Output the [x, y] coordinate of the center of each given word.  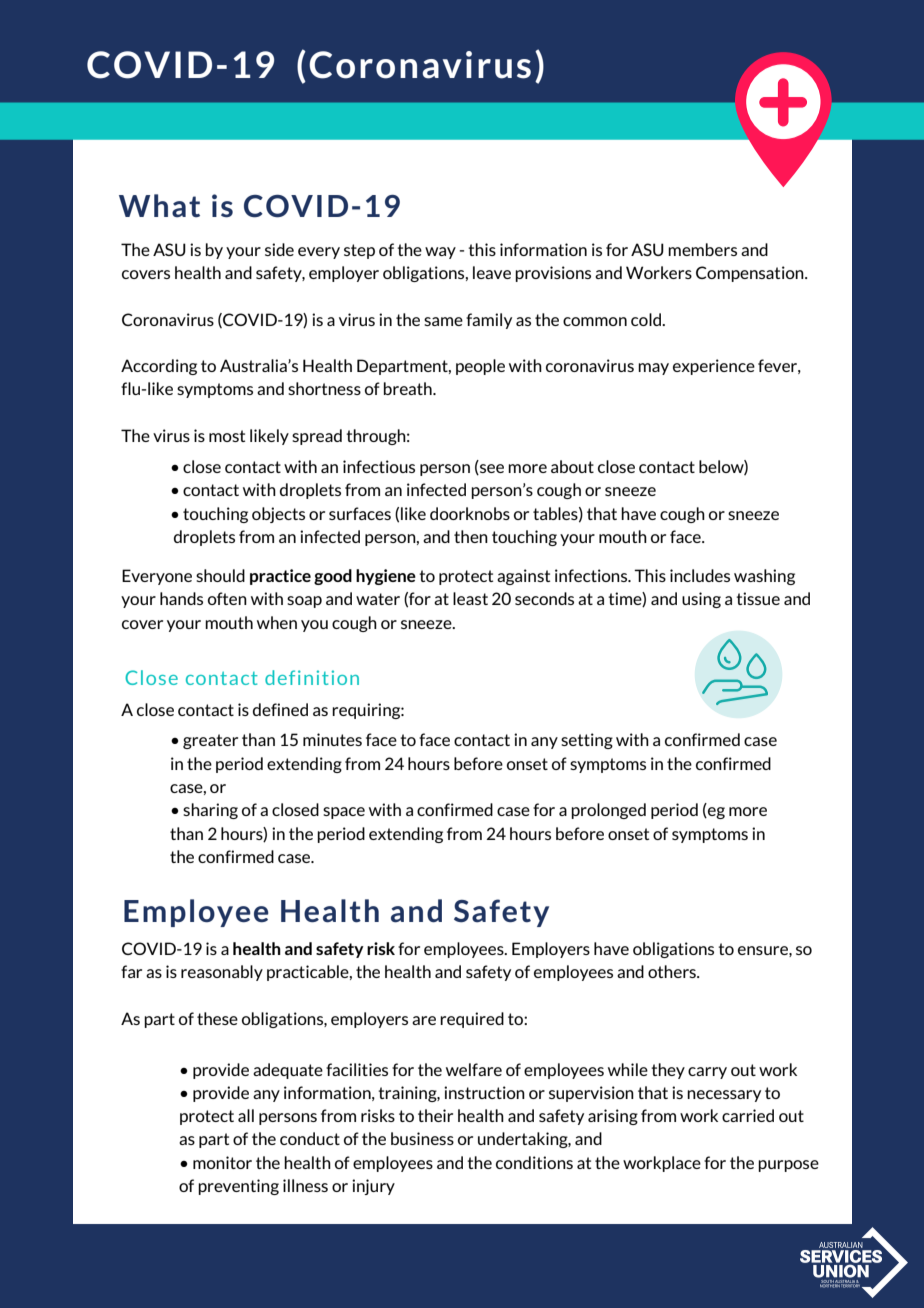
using [701, 600]
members [702, 249]
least [470, 598]
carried [748, 1115]
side [279, 249]
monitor [222, 1162]
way [440, 253]
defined [280, 709]
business [422, 1138]
